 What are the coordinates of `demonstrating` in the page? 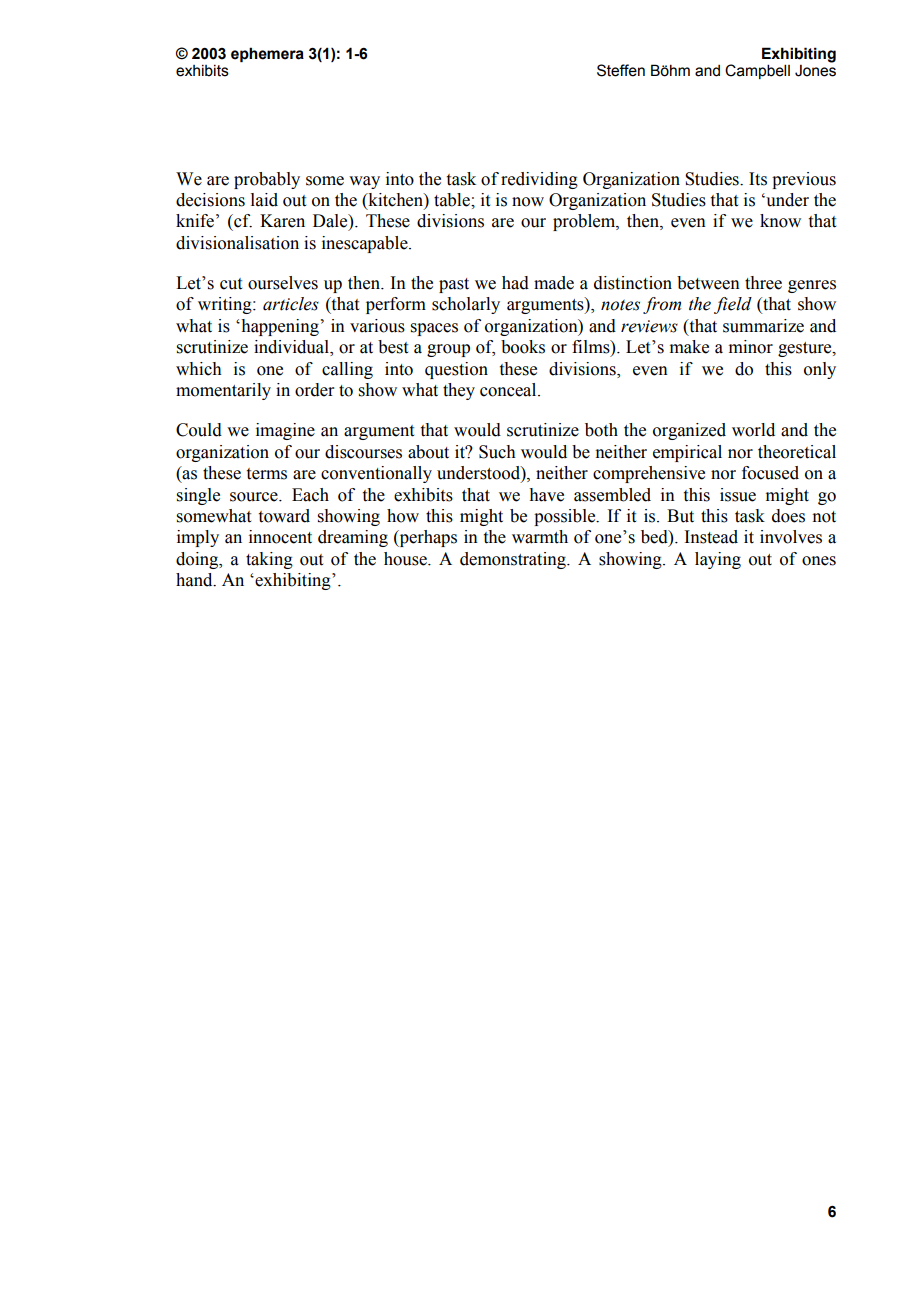 It's located at (514, 560).
